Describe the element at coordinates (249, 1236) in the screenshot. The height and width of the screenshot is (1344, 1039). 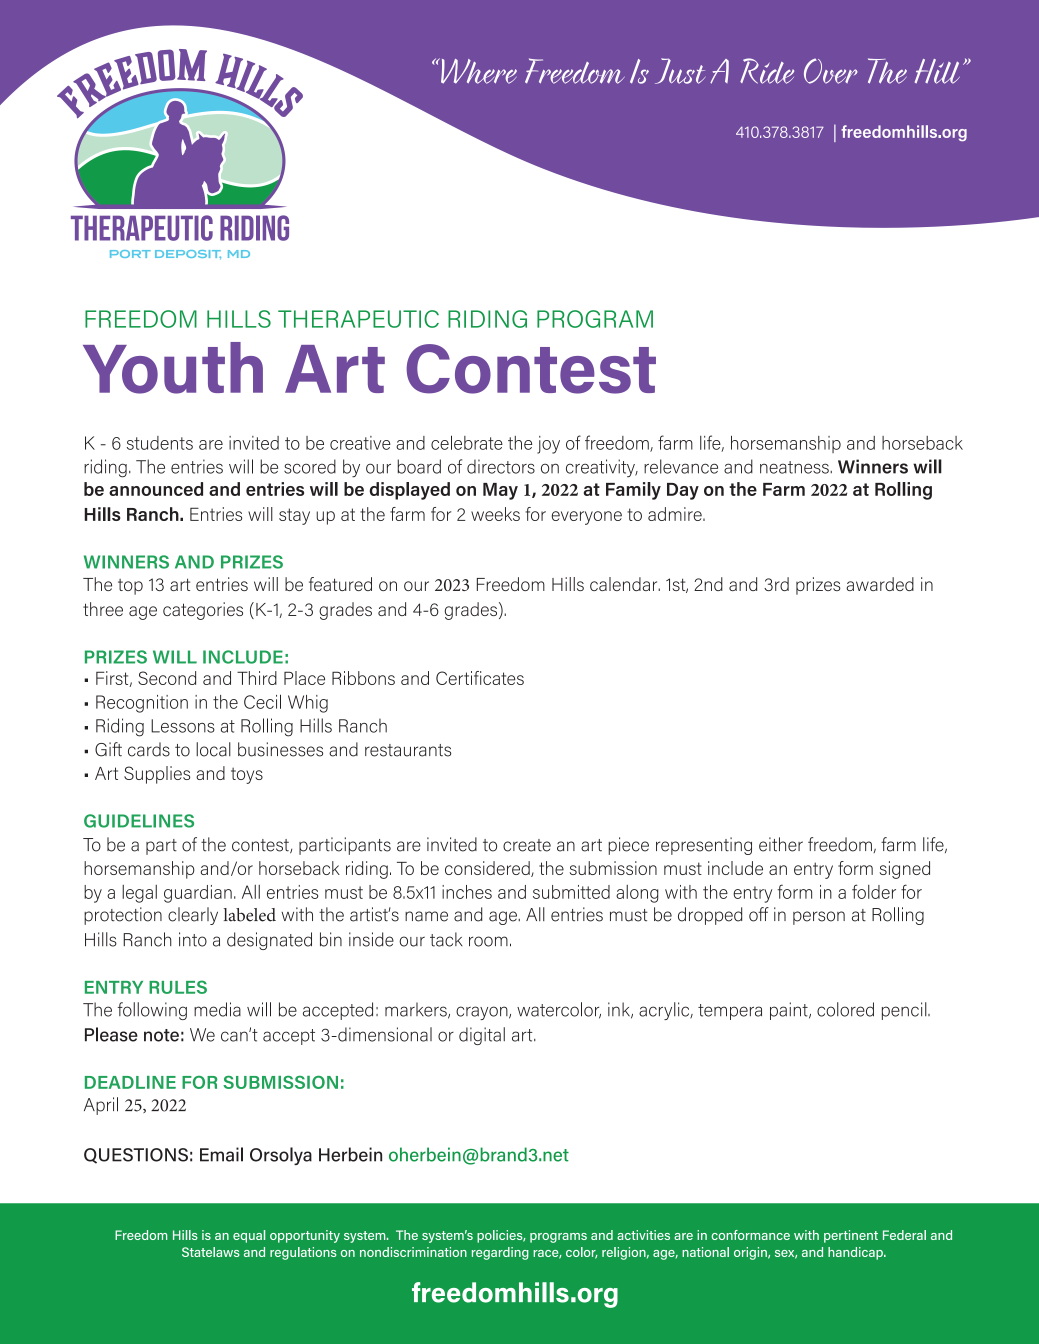
I see `equal` at that location.
